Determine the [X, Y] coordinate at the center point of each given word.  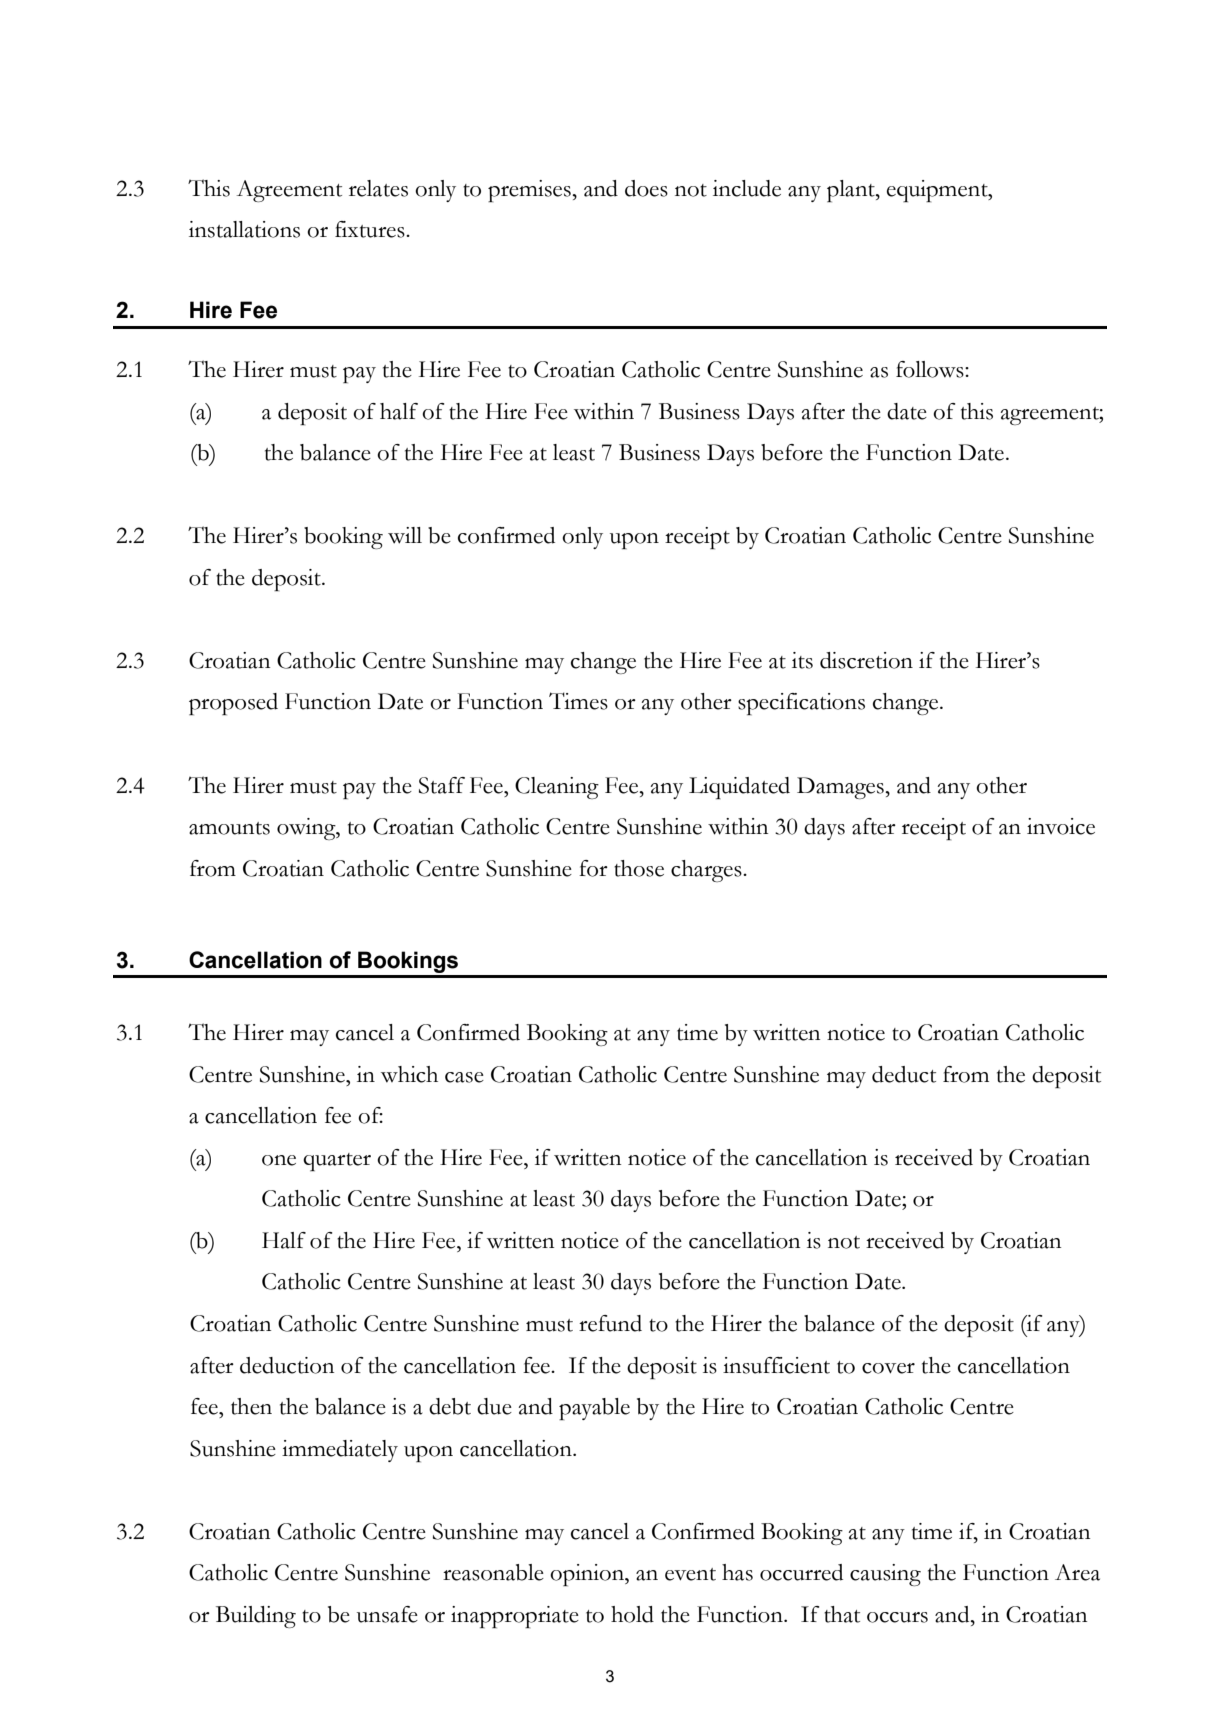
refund [610, 1323]
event [690, 1574]
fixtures [371, 229]
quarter [337, 1162]
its [802, 660]
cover [888, 1368]
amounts [229, 828]
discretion [866, 660]
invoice [1061, 826]
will [405, 535]
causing [885, 1575]
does [646, 188]
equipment [938, 191]
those [639, 868]
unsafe [387, 1614]
